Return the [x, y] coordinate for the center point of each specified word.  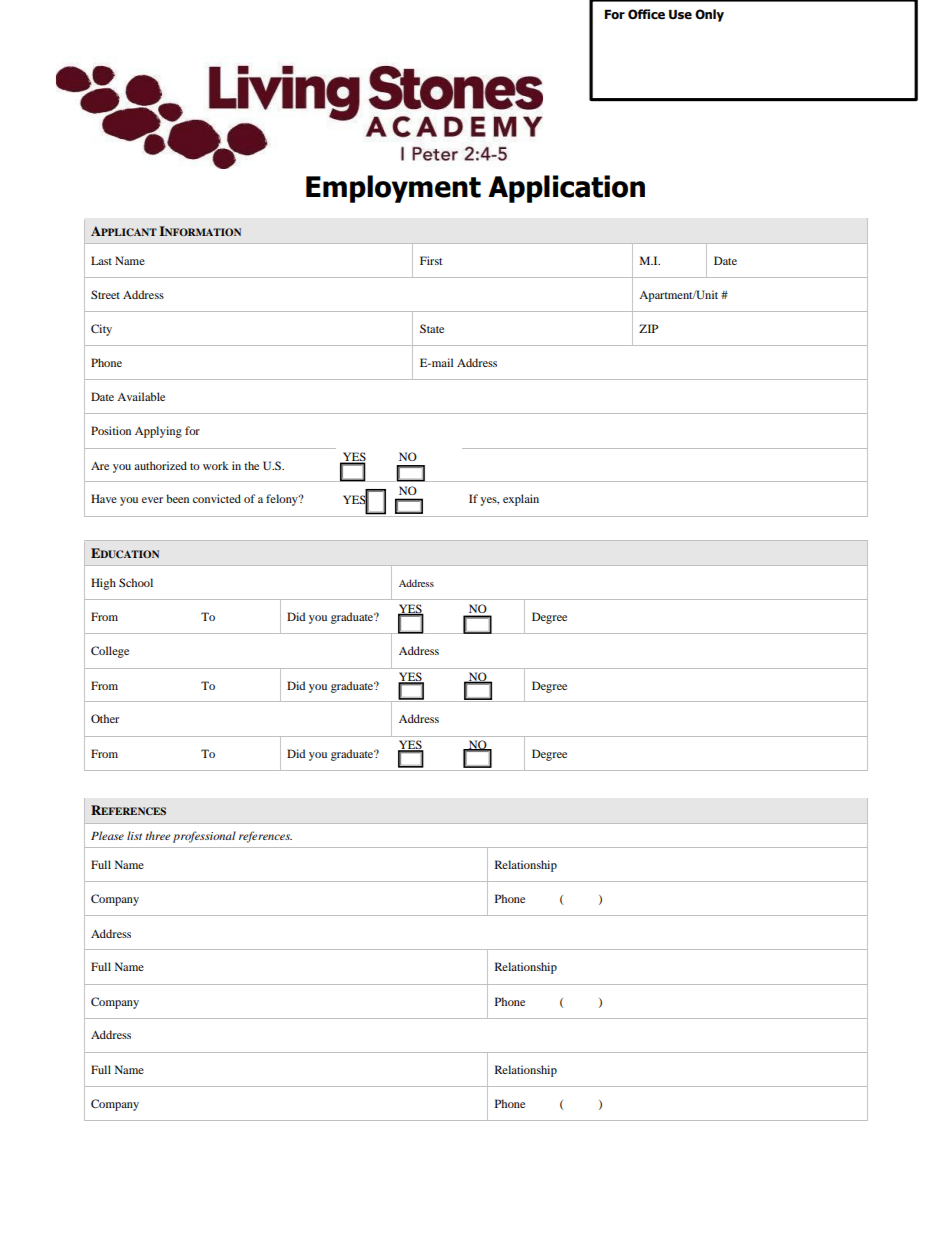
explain [521, 500]
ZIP [648, 328]
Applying [158, 432]
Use [680, 15]
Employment [393, 189]
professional [204, 837]
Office [646, 14]
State [432, 328]
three [158, 835]
